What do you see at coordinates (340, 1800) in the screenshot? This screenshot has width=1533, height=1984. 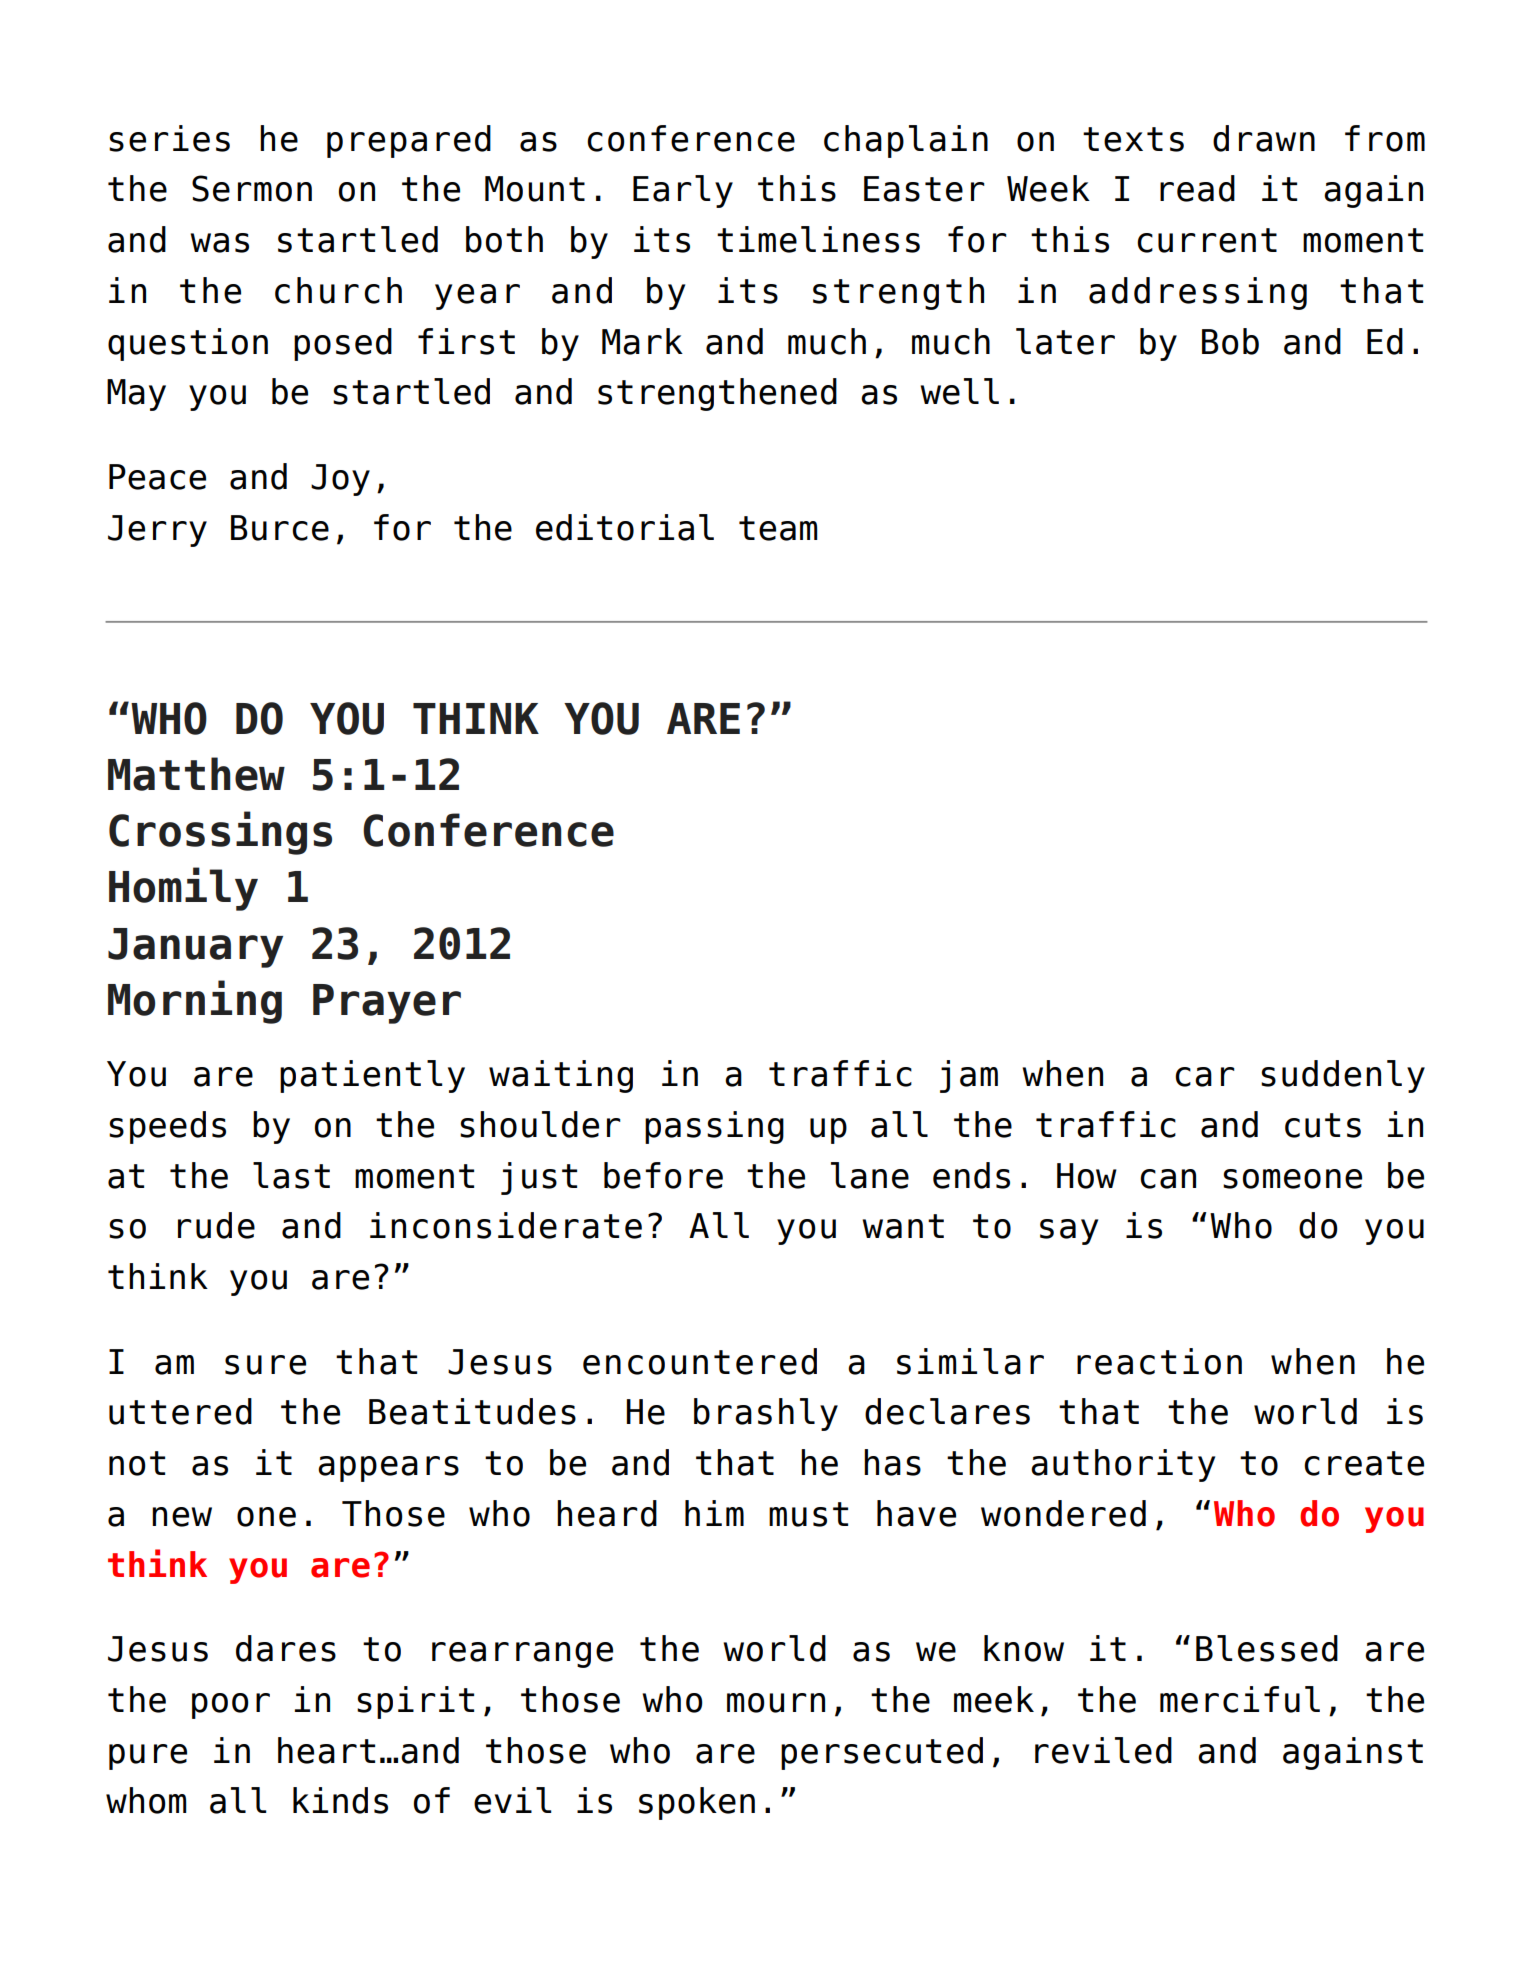 I see `kinds` at bounding box center [340, 1800].
